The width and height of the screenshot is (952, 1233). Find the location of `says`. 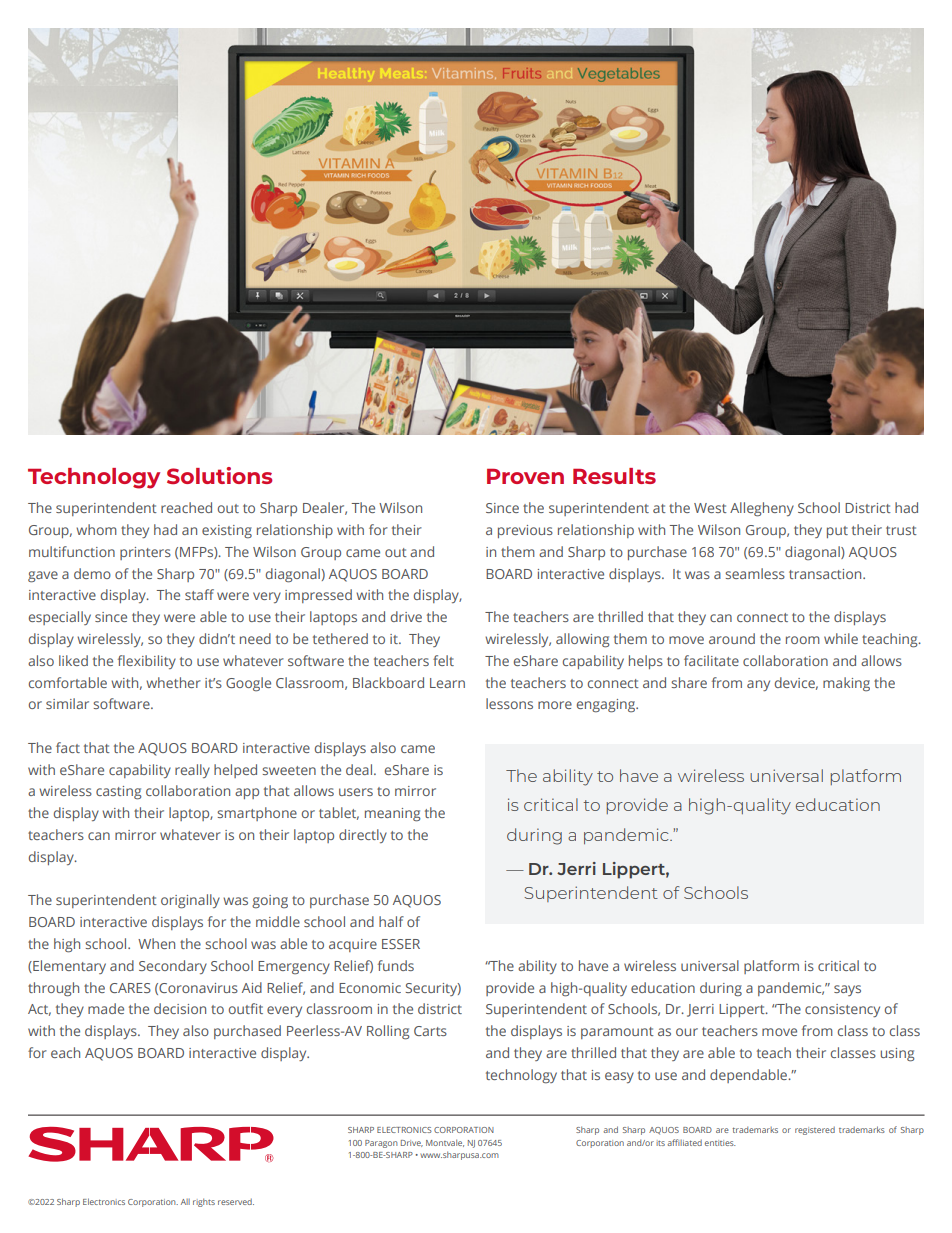

says is located at coordinates (847, 990).
